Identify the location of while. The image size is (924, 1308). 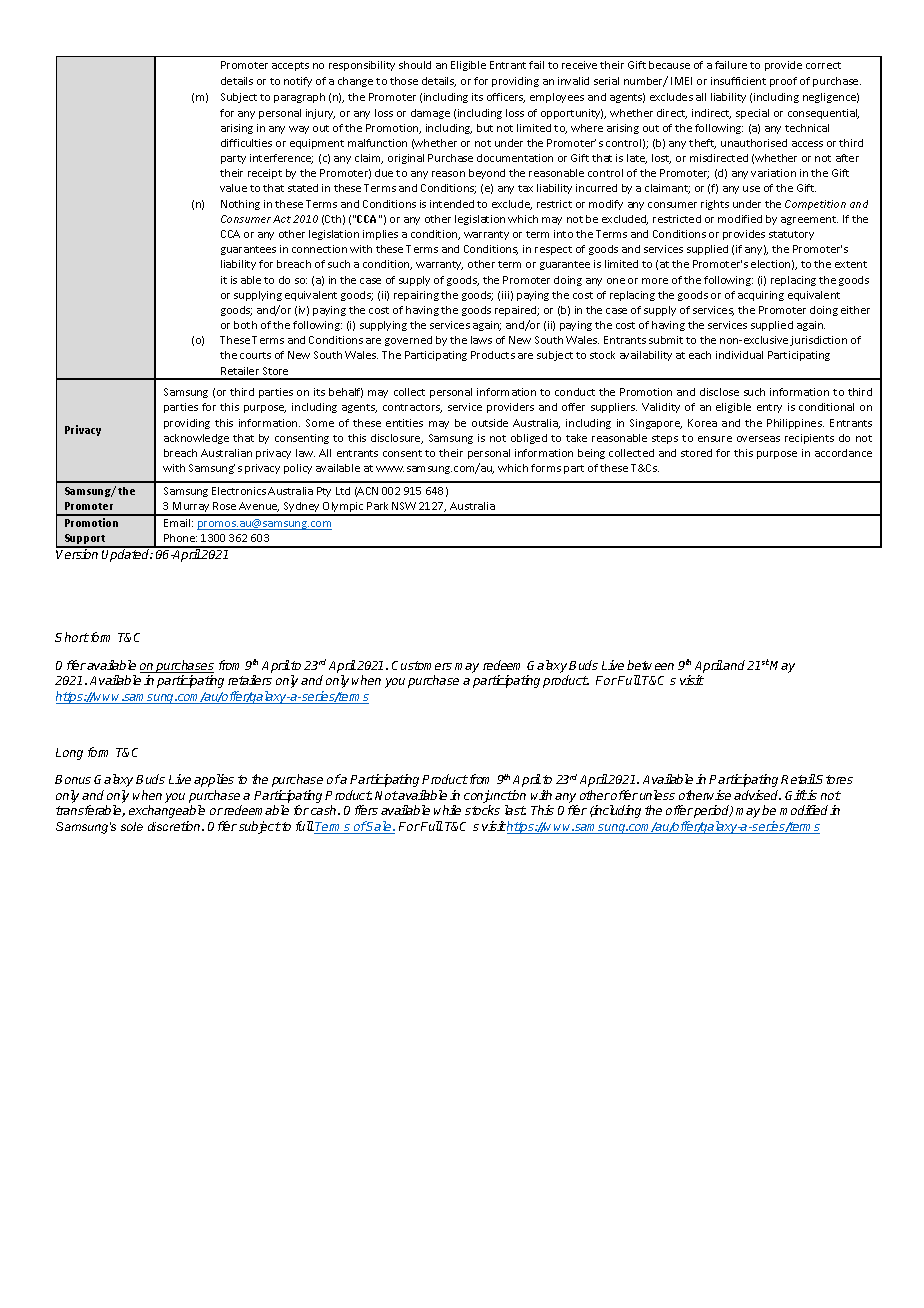
(447, 810).
